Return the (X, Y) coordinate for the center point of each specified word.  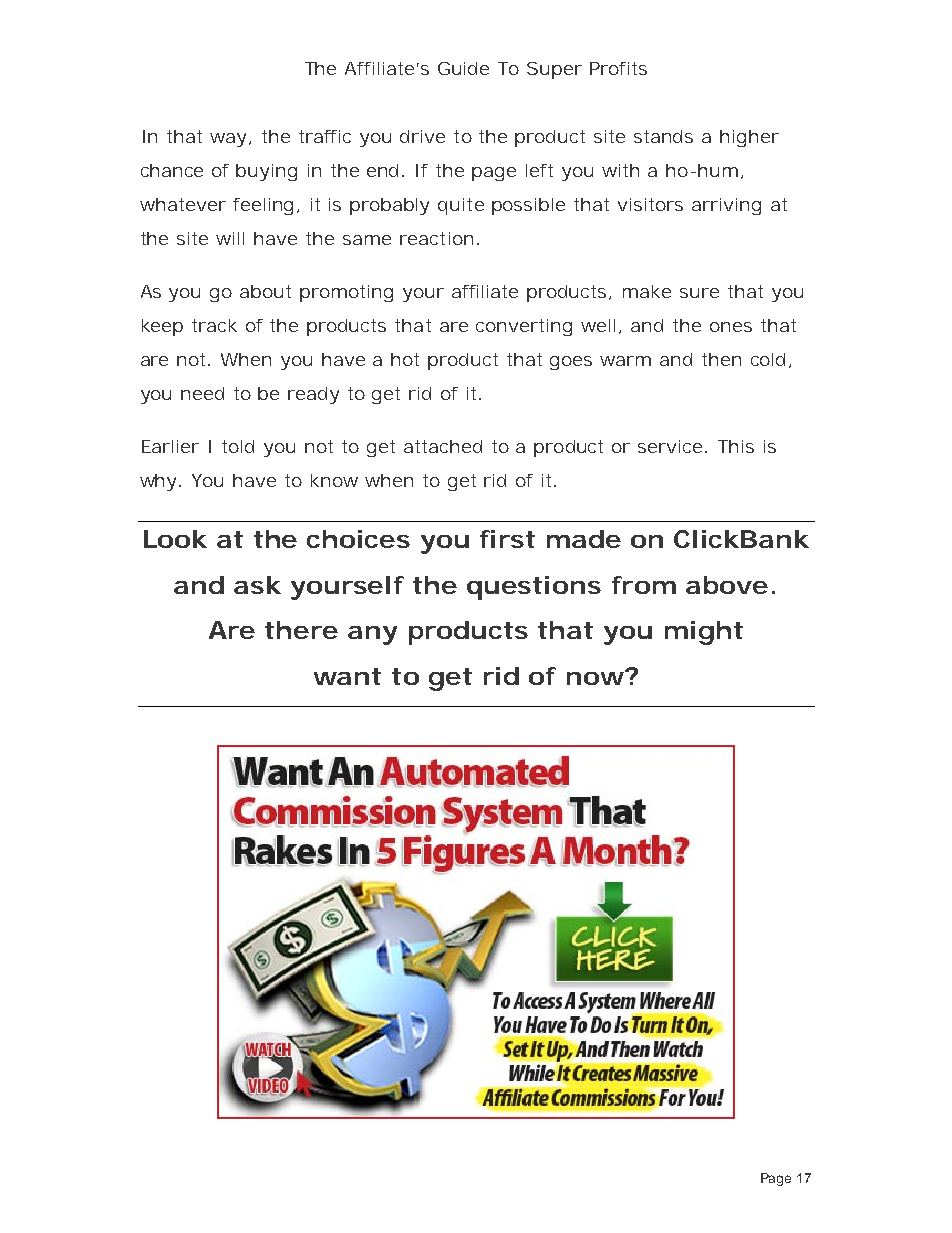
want (347, 676)
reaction (436, 238)
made (584, 539)
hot (405, 359)
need (202, 393)
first (507, 539)
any (372, 635)
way (228, 140)
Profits (618, 68)
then (721, 359)
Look (175, 539)
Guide (463, 68)
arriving (726, 206)
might (704, 633)
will (230, 238)
